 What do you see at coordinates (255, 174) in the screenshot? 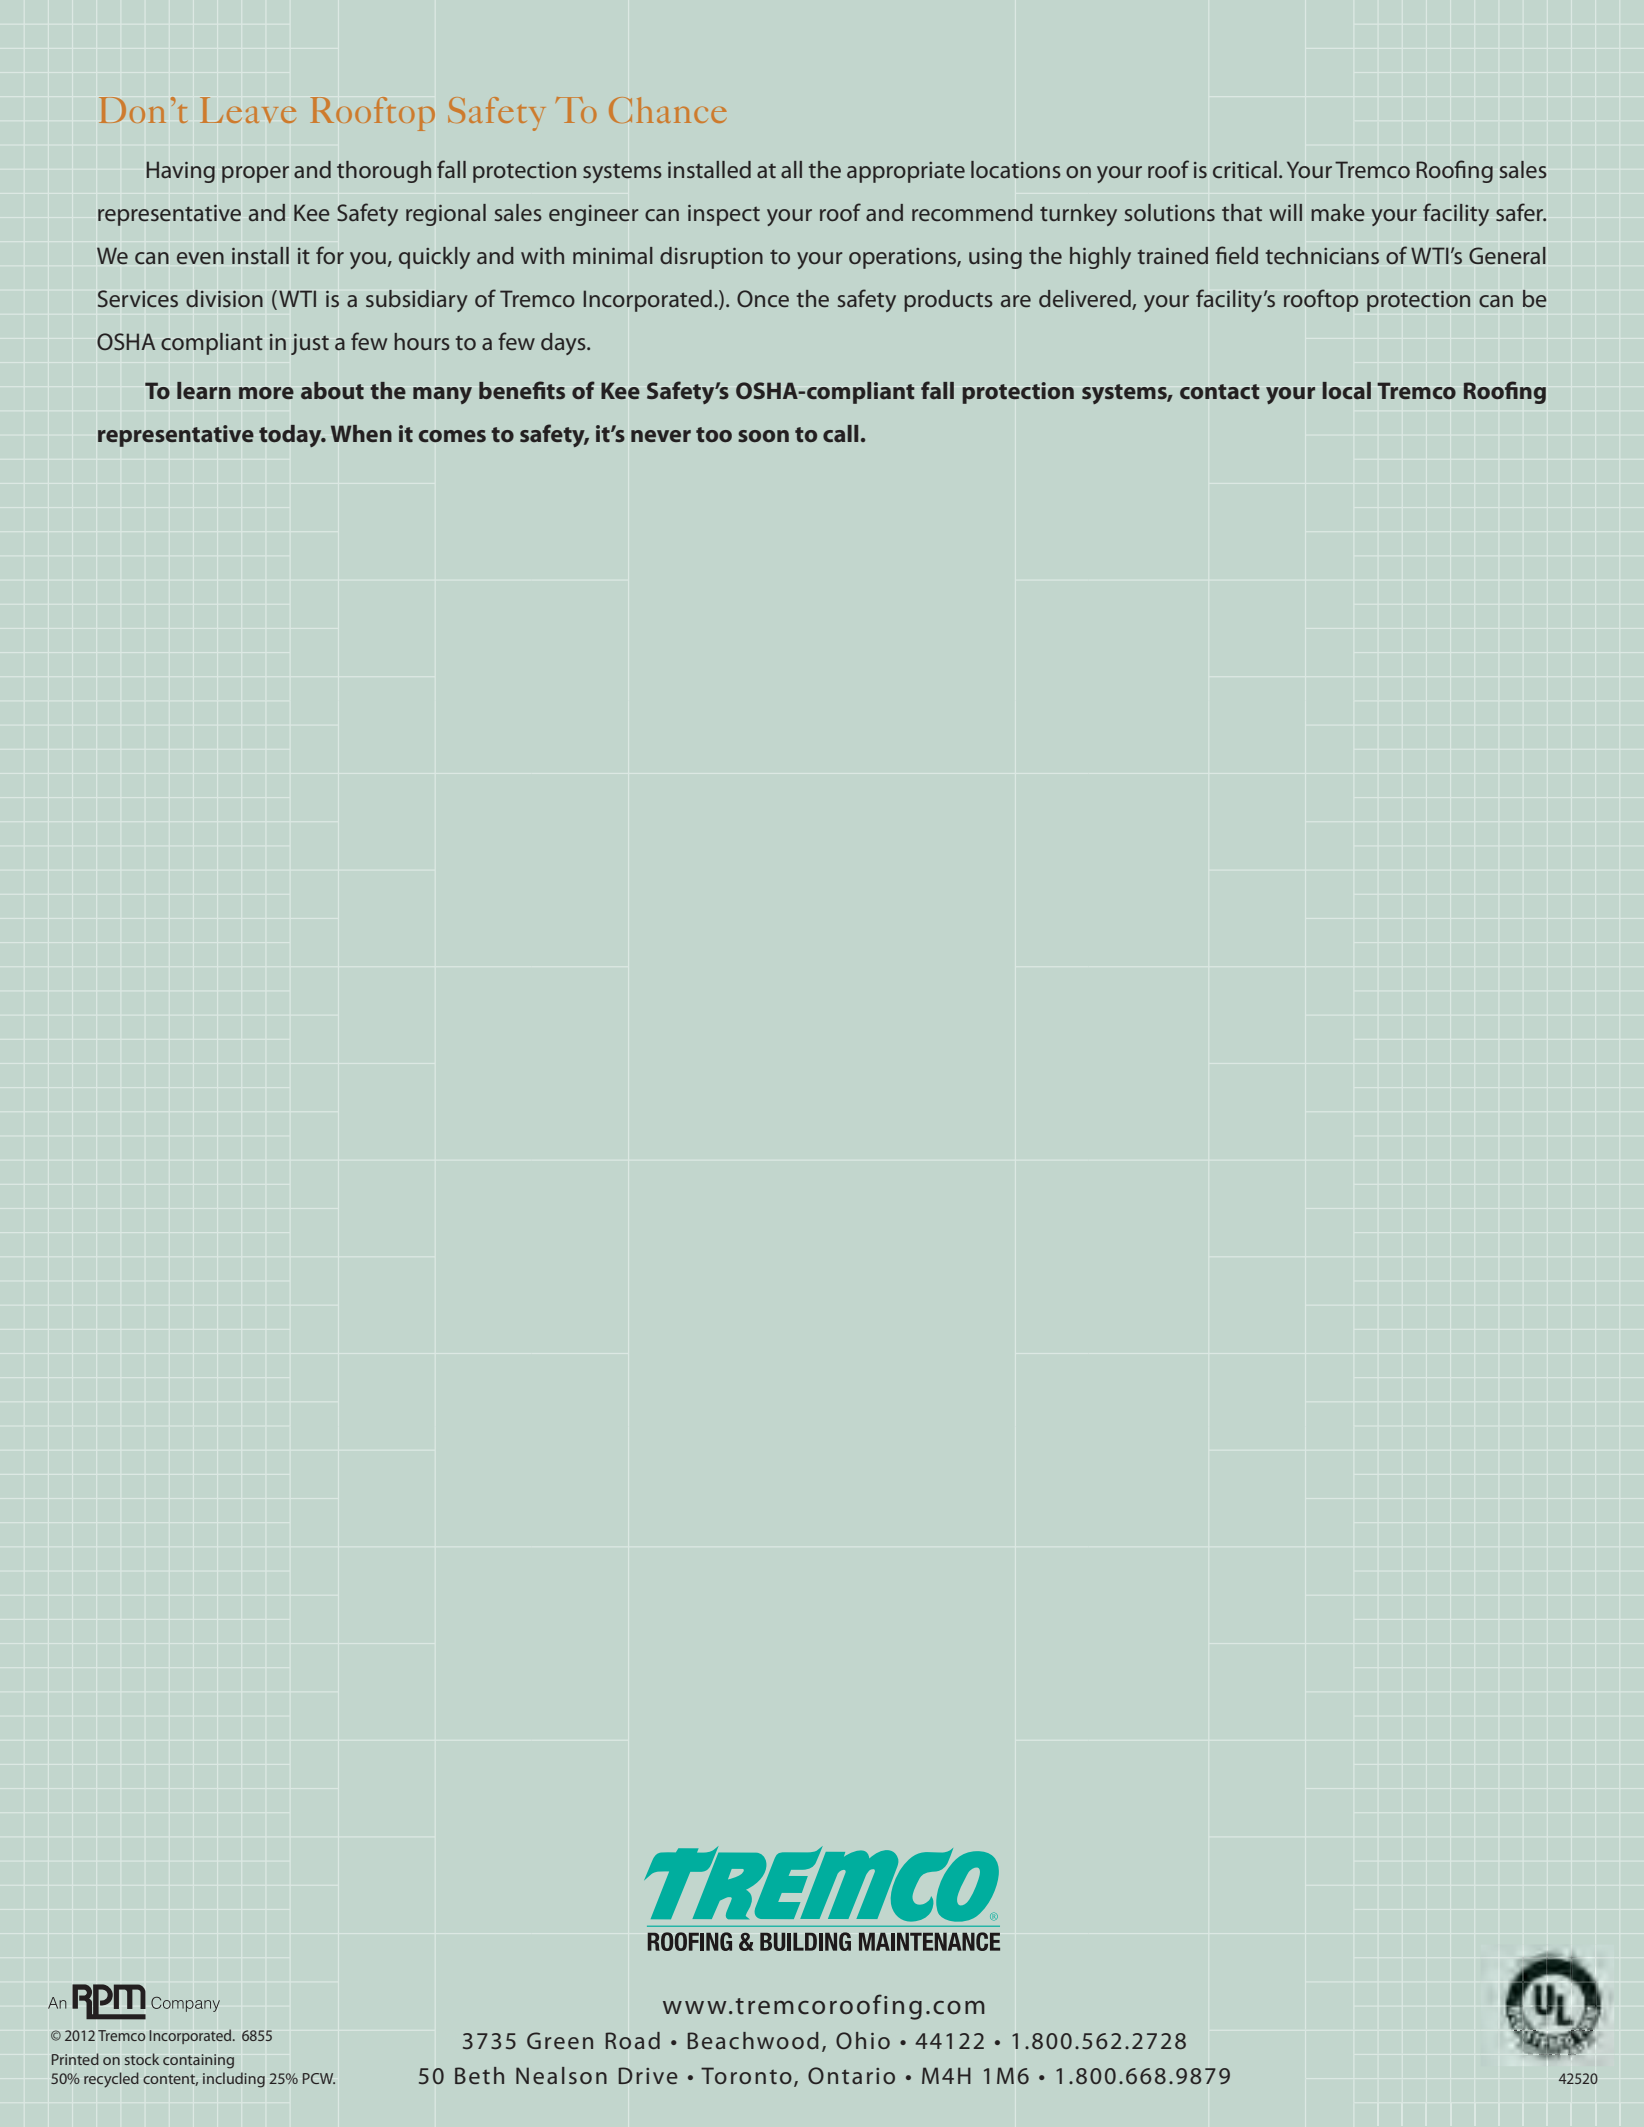
I see `proper` at bounding box center [255, 174].
